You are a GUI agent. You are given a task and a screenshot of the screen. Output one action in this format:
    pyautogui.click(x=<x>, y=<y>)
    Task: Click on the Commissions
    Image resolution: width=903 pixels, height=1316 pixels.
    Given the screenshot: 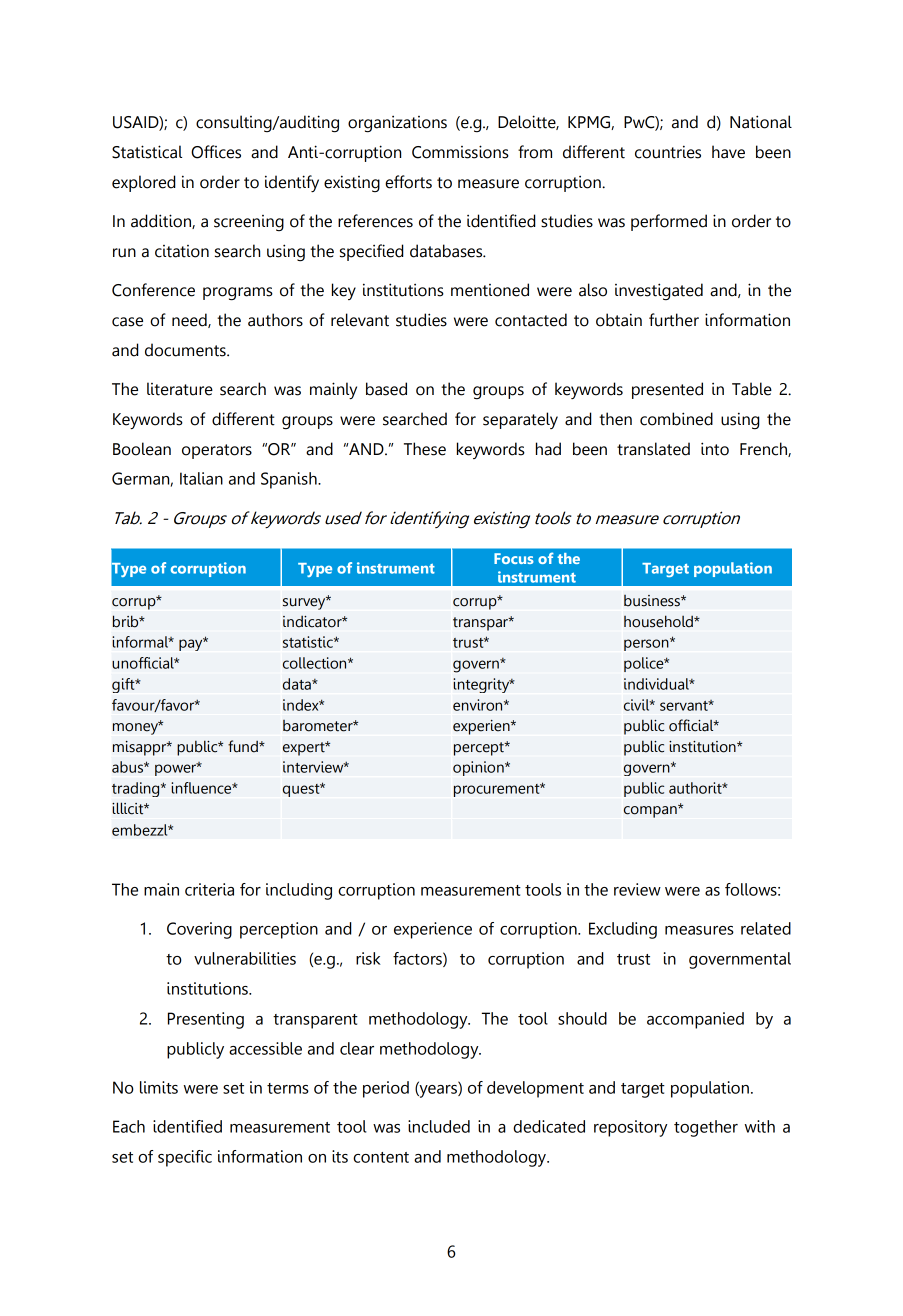 What is the action you would take?
    pyautogui.click(x=460, y=152)
